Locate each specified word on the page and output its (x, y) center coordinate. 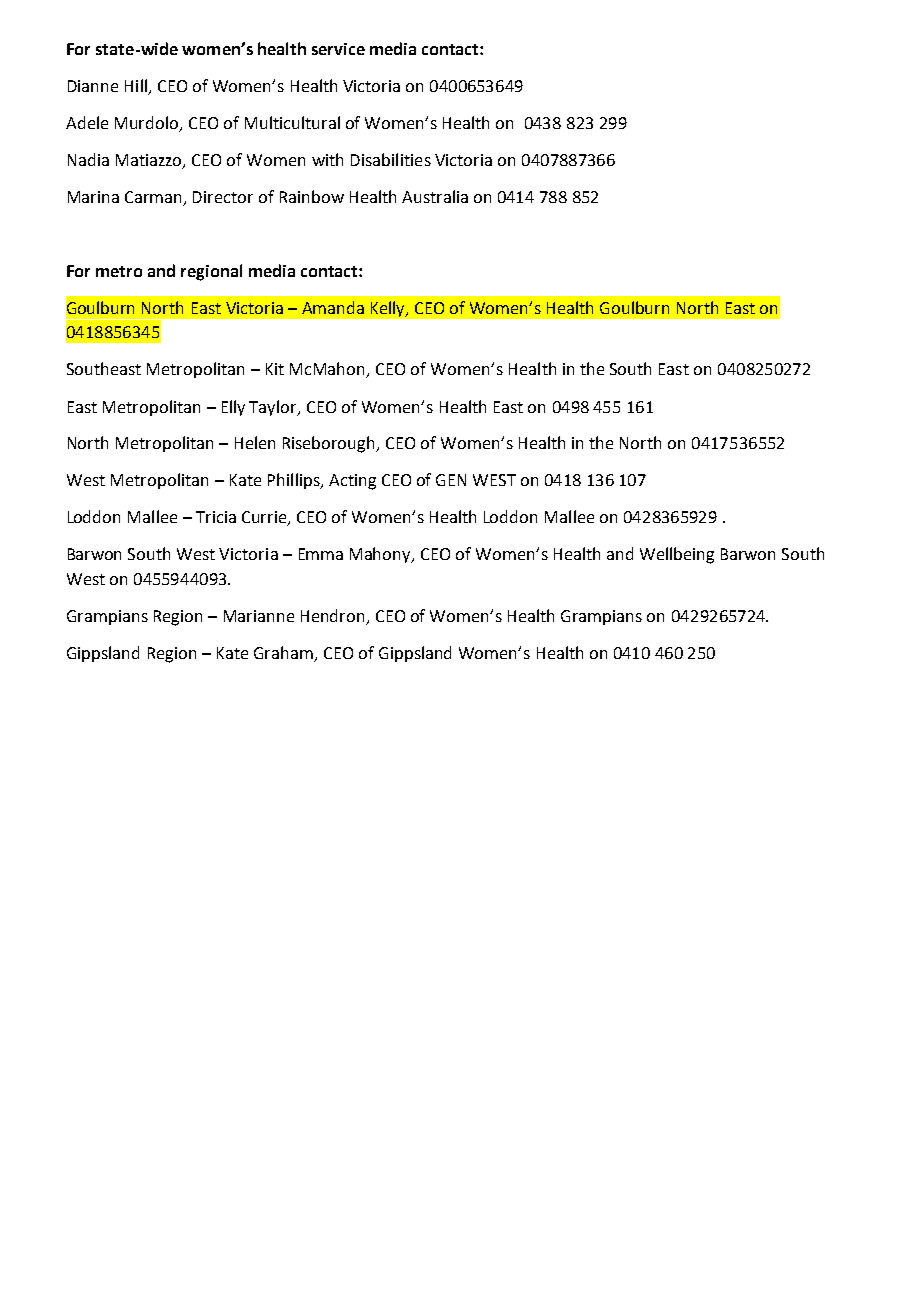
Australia (435, 196)
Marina (93, 197)
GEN (451, 480)
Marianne (259, 616)
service (338, 49)
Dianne (93, 86)
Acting (352, 482)
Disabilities (391, 159)
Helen (255, 442)
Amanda (333, 307)
